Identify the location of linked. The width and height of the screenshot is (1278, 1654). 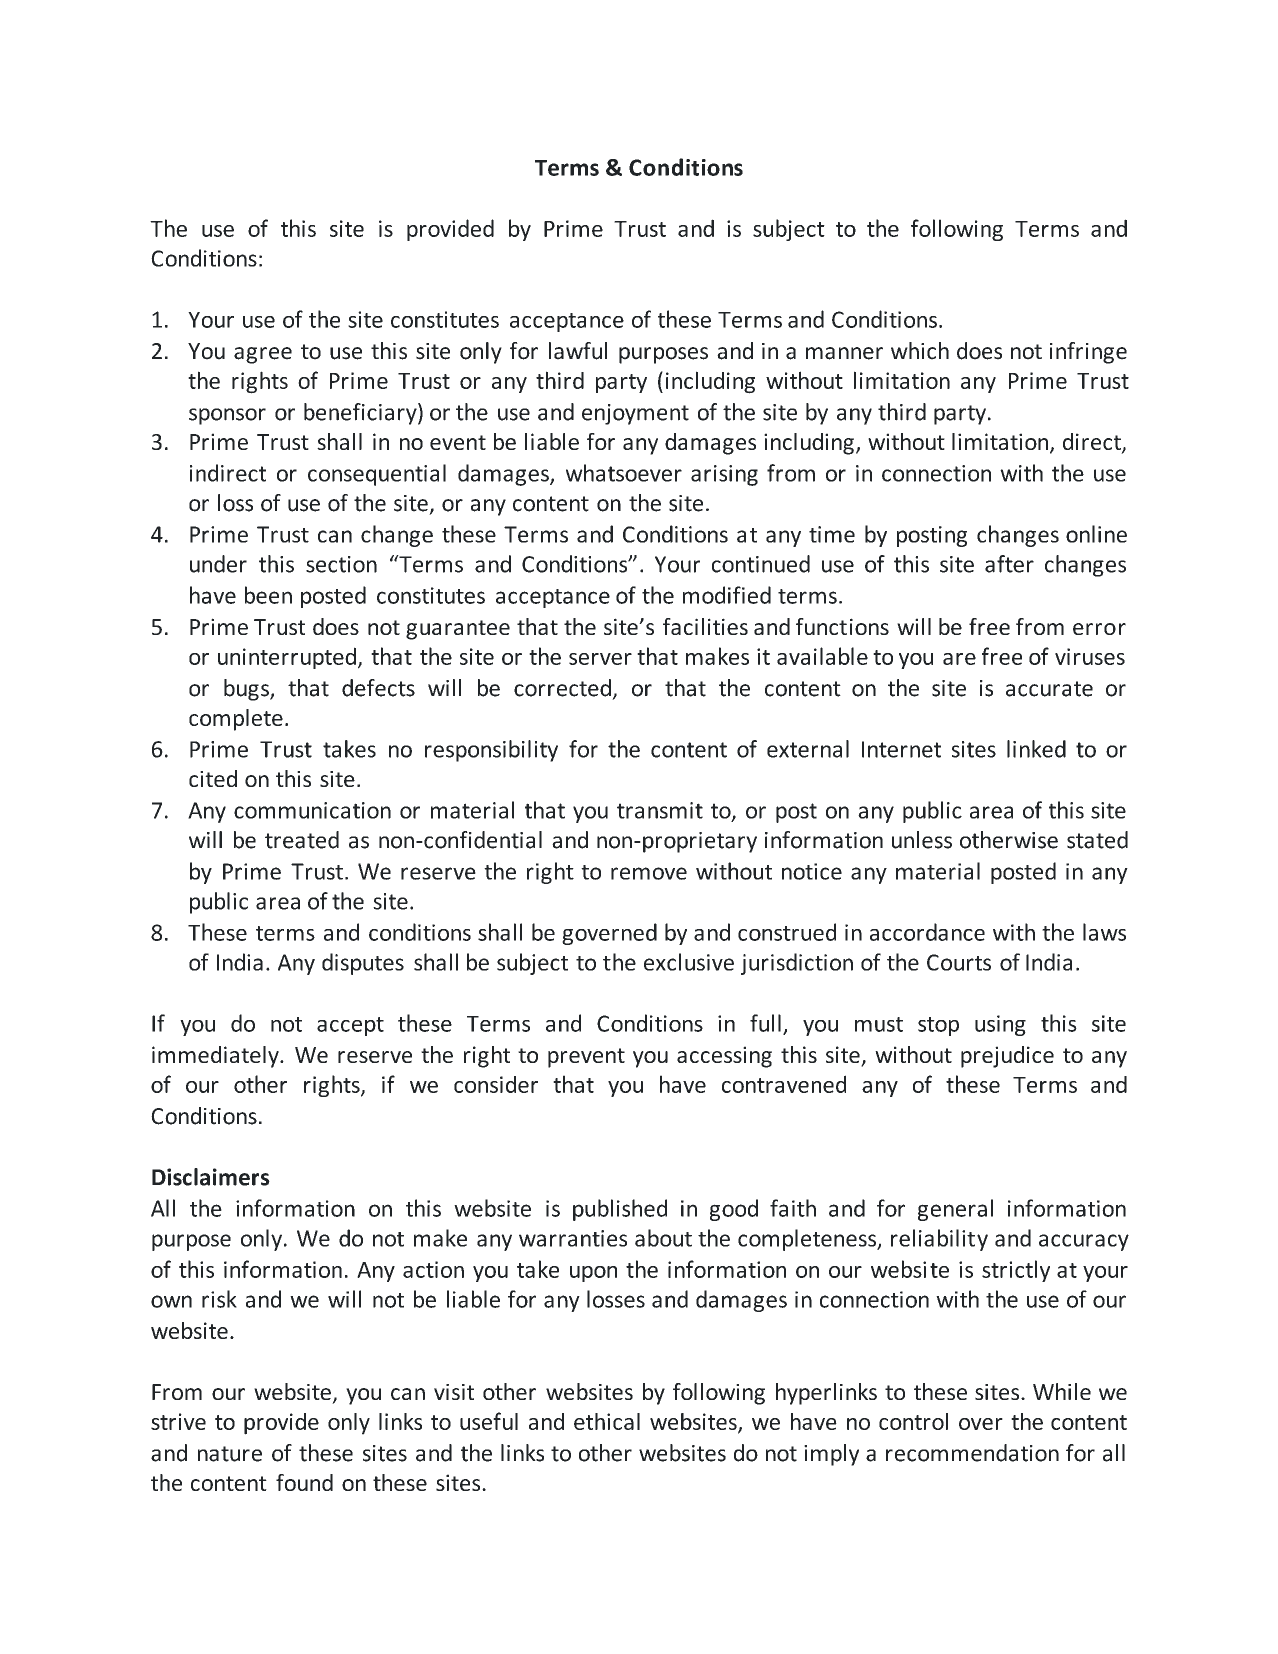
(1036, 749).
